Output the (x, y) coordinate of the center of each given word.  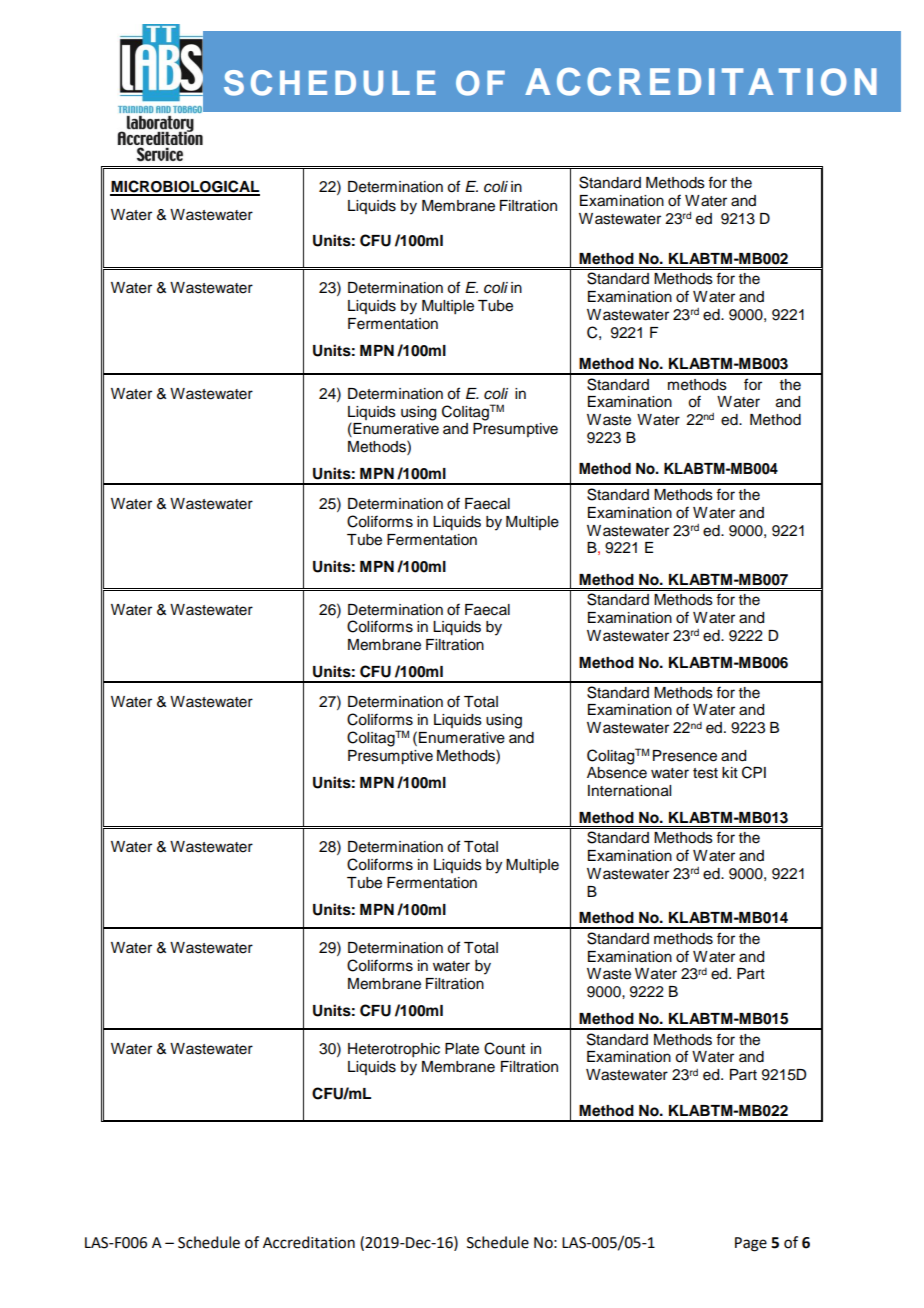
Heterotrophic (394, 1050)
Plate (462, 1049)
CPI (754, 772)
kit (730, 772)
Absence (617, 773)
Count (504, 1048)
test (705, 773)
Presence (685, 756)
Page (751, 1244)
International (629, 791)
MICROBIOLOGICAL (185, 187)
